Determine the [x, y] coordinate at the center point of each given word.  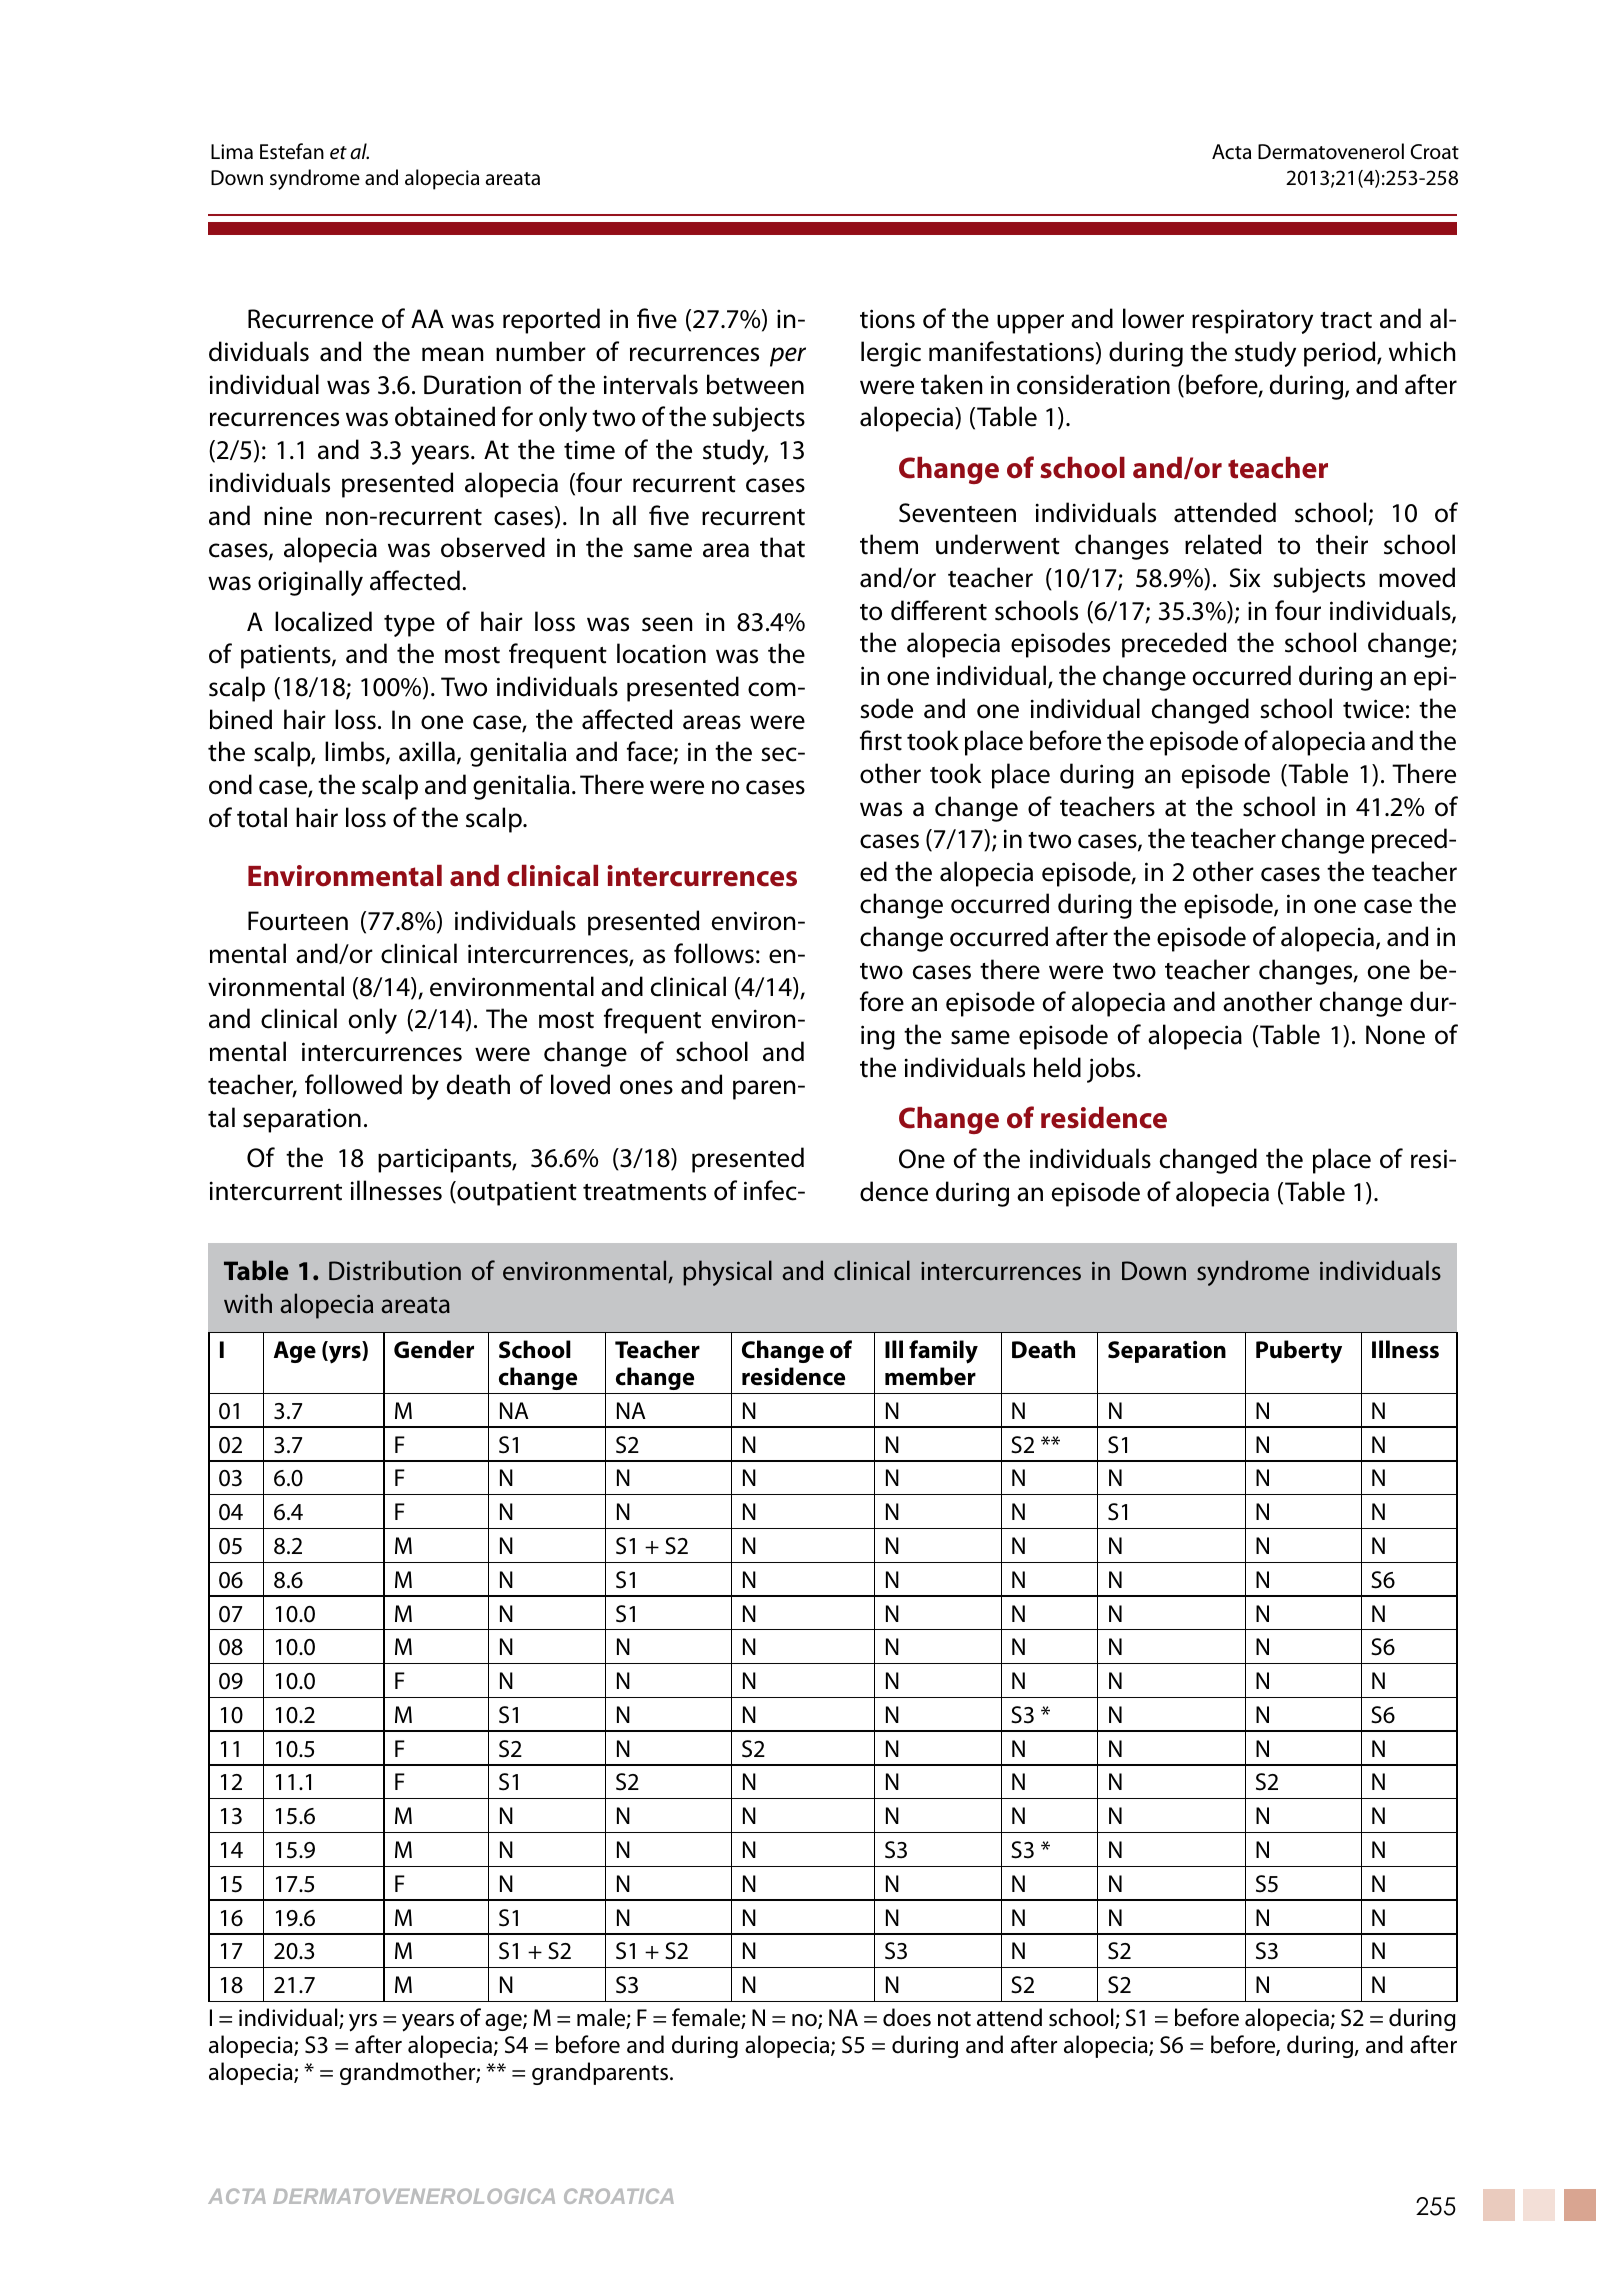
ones [646, 1087]
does [907, 2017]
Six [1245, 578]
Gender [434, 1349]
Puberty [1299, 1351]
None [1395, 1035]
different [939, 610]
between [755, 384]
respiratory [1252, 321]
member [930, 1376]
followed [353, 1084]
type [409, 626]
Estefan [292, 151]
